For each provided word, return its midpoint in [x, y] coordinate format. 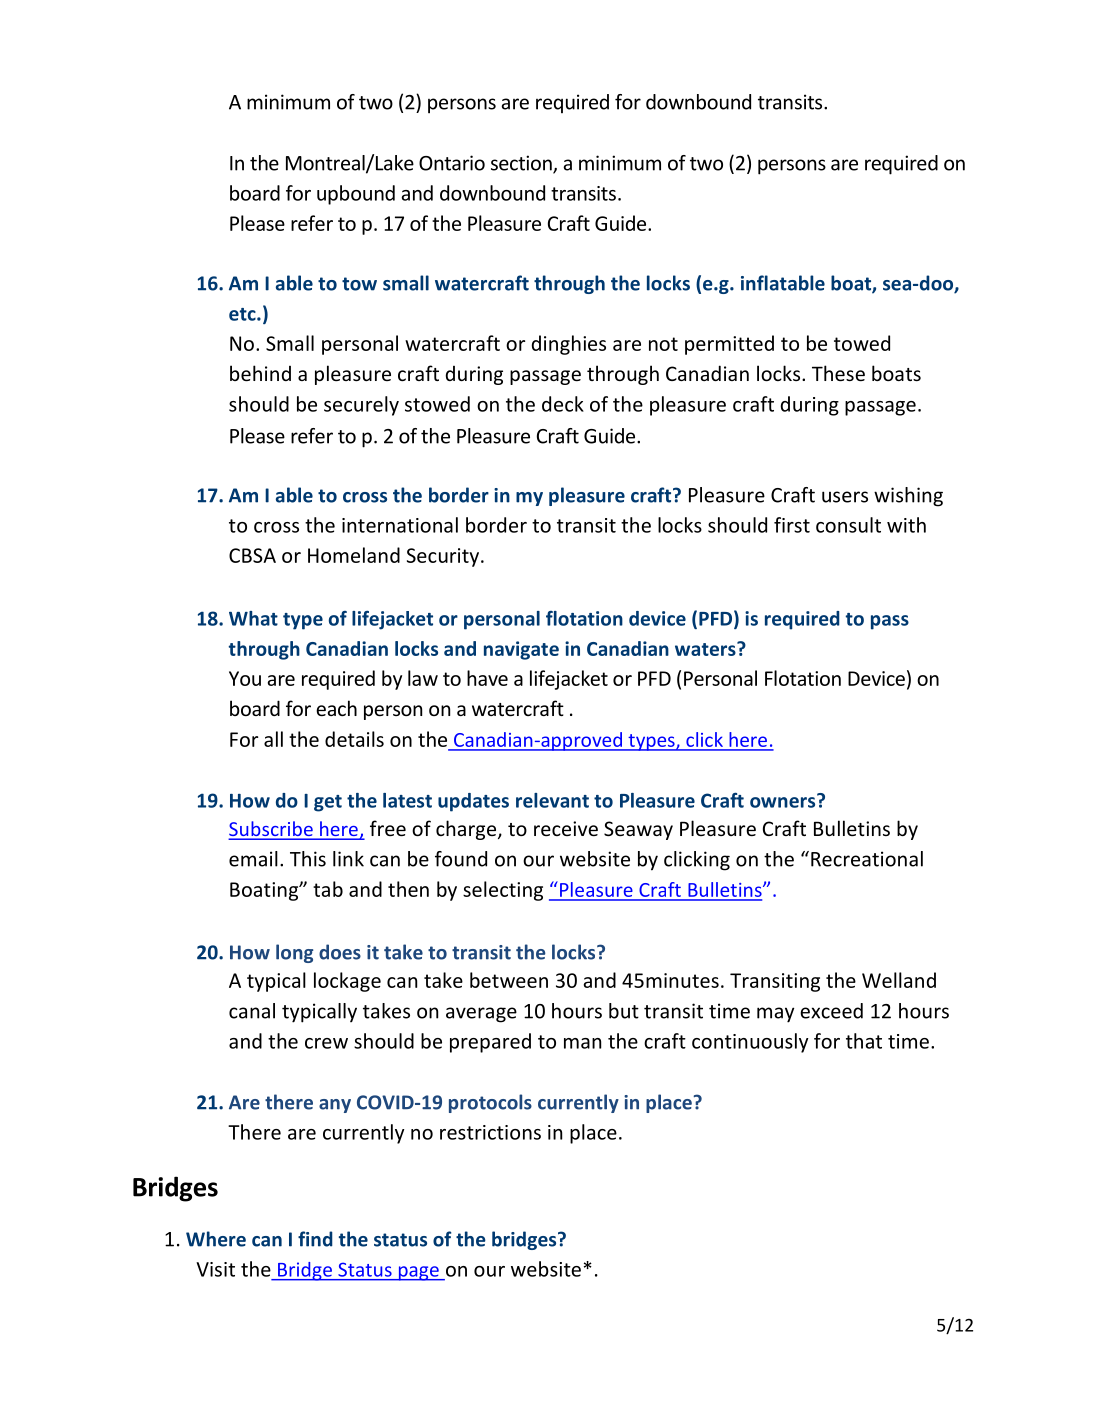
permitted [729, 345]
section [522, 164]
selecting [503, 891]
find [315, 1239]
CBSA [252, 555]
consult [848, 525]
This [308, 859]
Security [444, 557]
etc [243, 314]
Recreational [867, 859]
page [418, 1273]
